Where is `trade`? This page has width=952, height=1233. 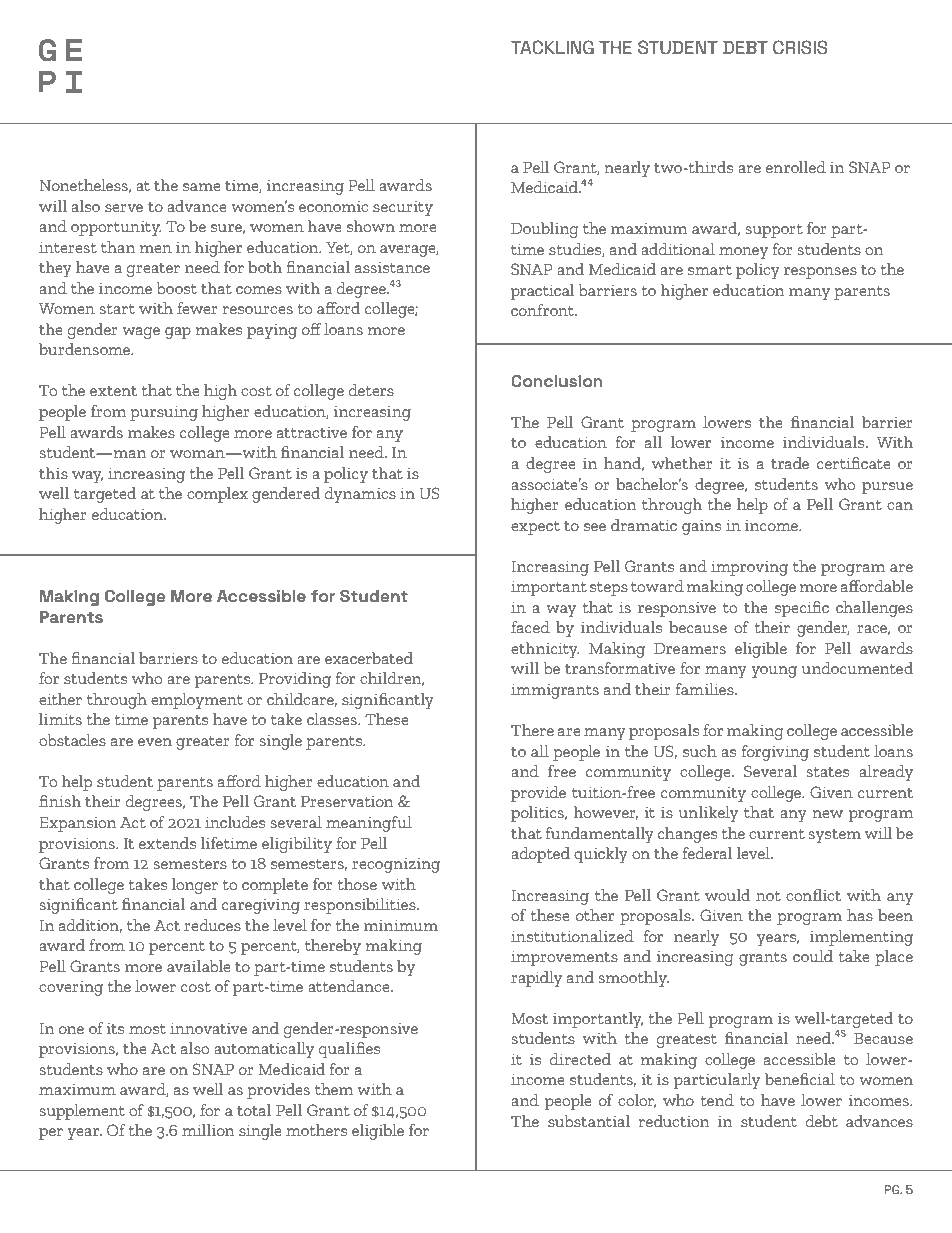
trade is located at coordinates (790, 463).
